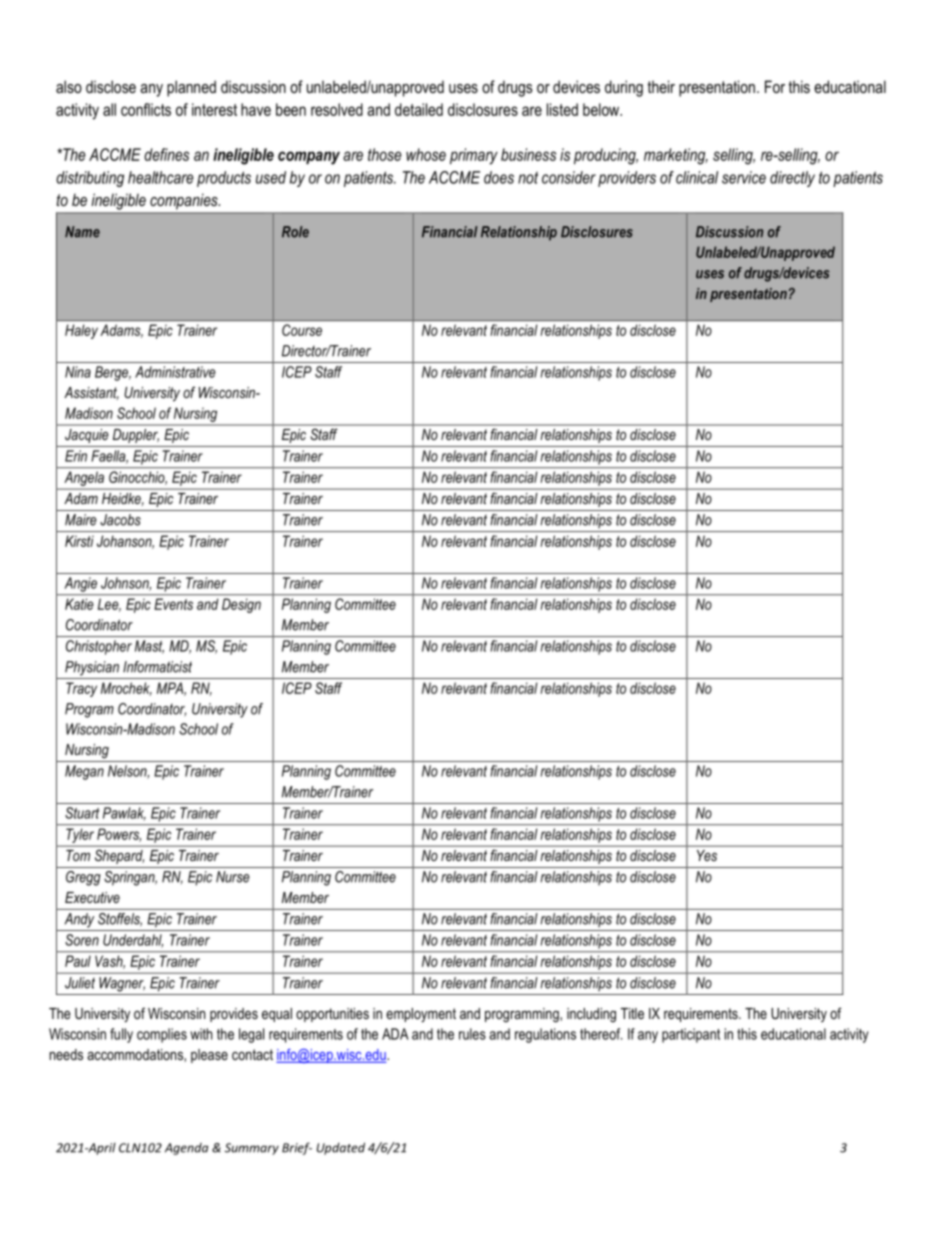 The height and width of the screenshot is (1233, 952). What do you see at coordinates (81, 331) in the screenshot?
I see `Haley` at bounding box center [81, 331].
